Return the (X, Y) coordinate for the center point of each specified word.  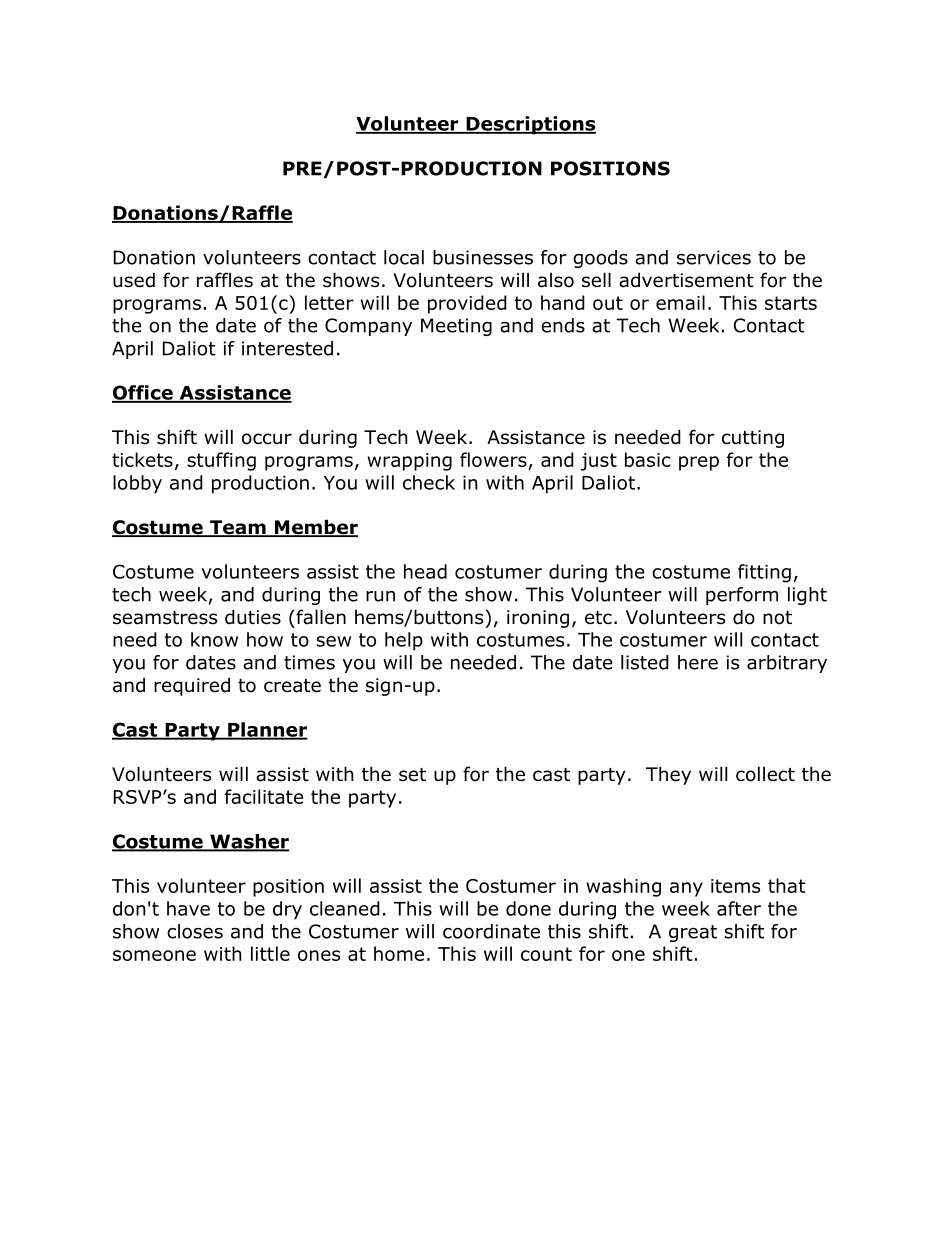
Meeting (456, 327)
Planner (267, 730)
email (680, 302)
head (425, 571)
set (412, 775)
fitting (764, 573)
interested (287, 348)
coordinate (491, 931)
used (134, 280)
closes (195, 931)
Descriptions (530, 125)
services (714, 257)
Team (238, 528)
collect (765, 774)
